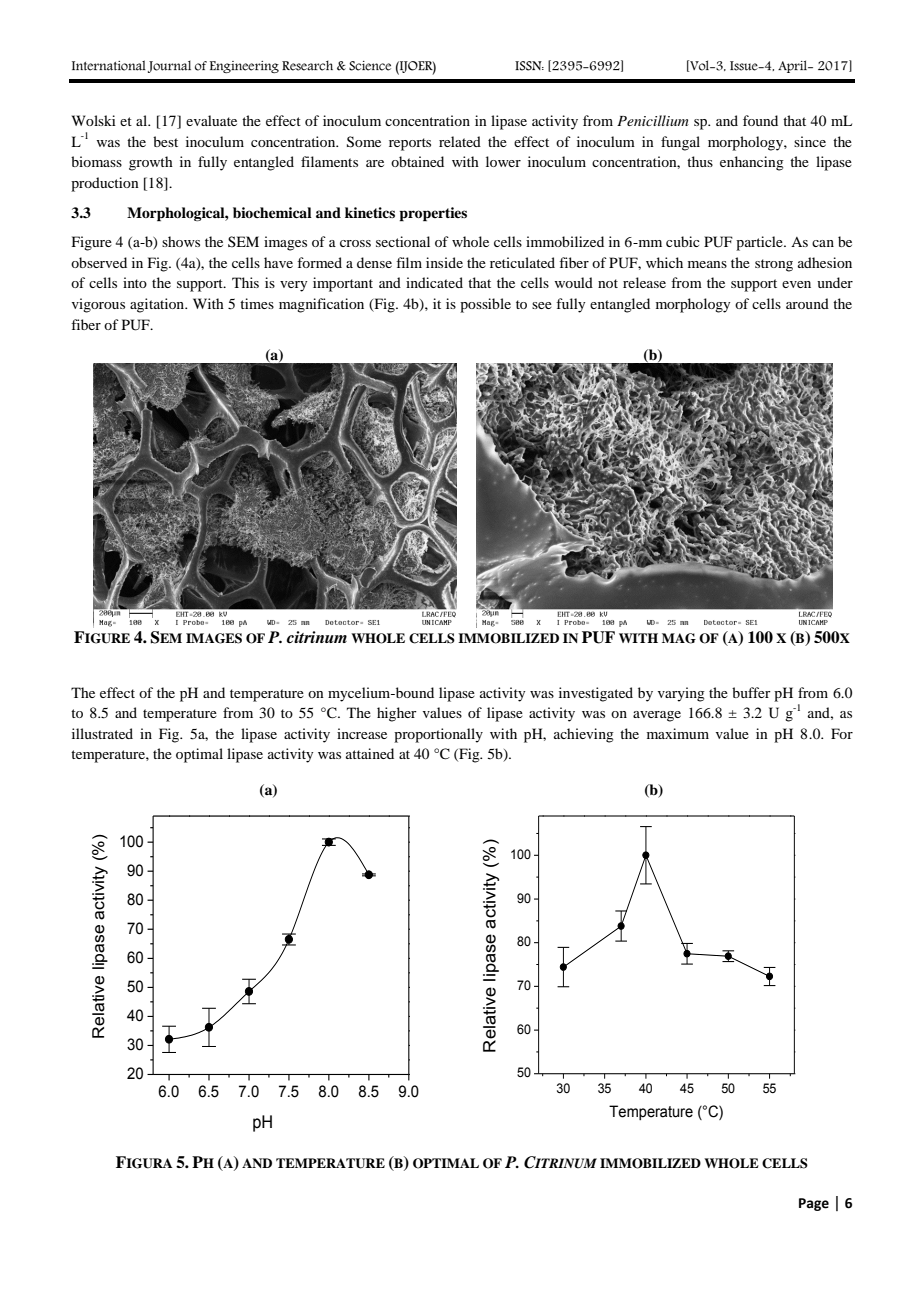 This screenshot has width=924, height=1308. What do you see at coordinates (211, 120) in the screenshot?
I see `evaluate` at bounding box center [211, 120].
